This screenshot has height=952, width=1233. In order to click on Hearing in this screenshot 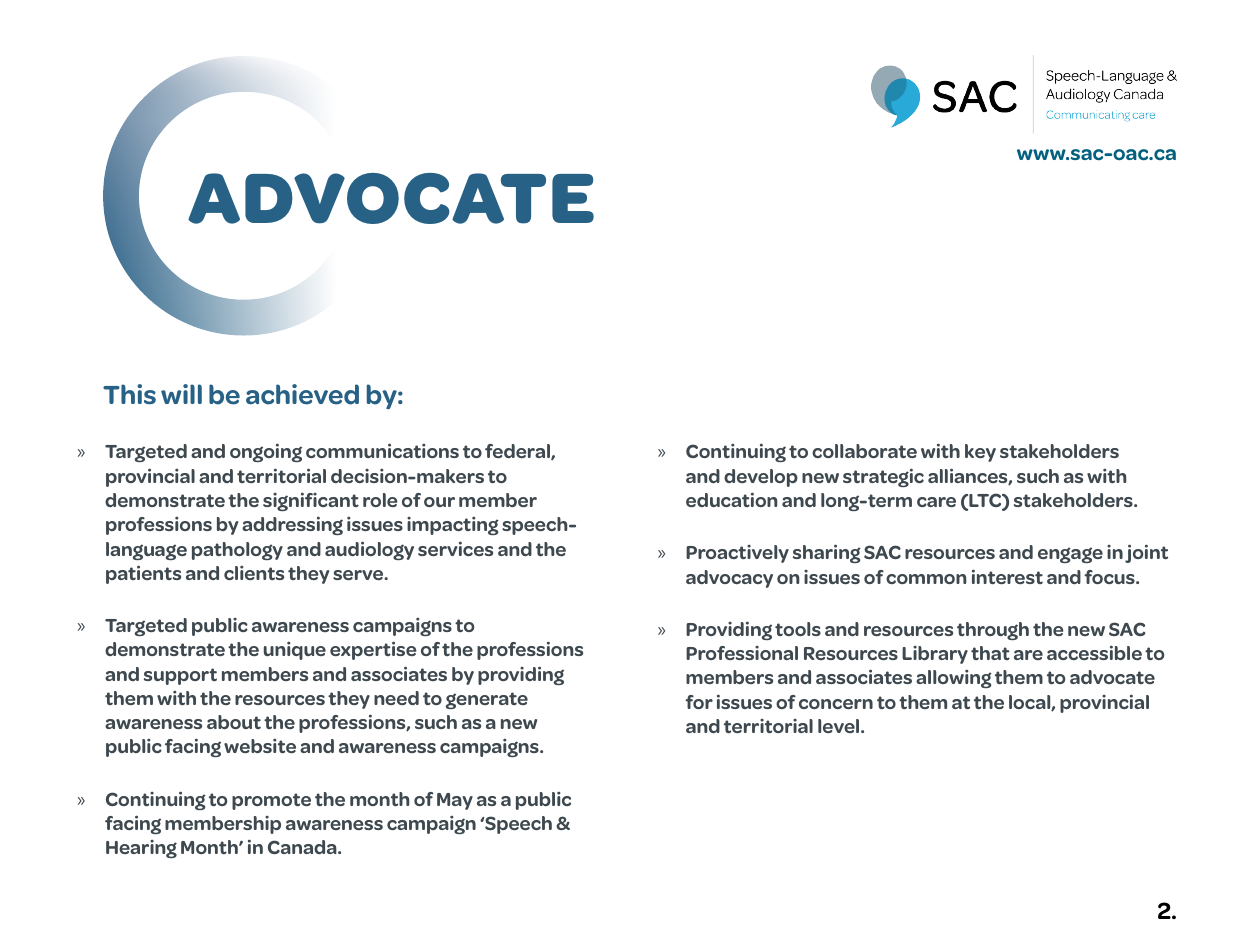, I will do `click(141, 849)`.
